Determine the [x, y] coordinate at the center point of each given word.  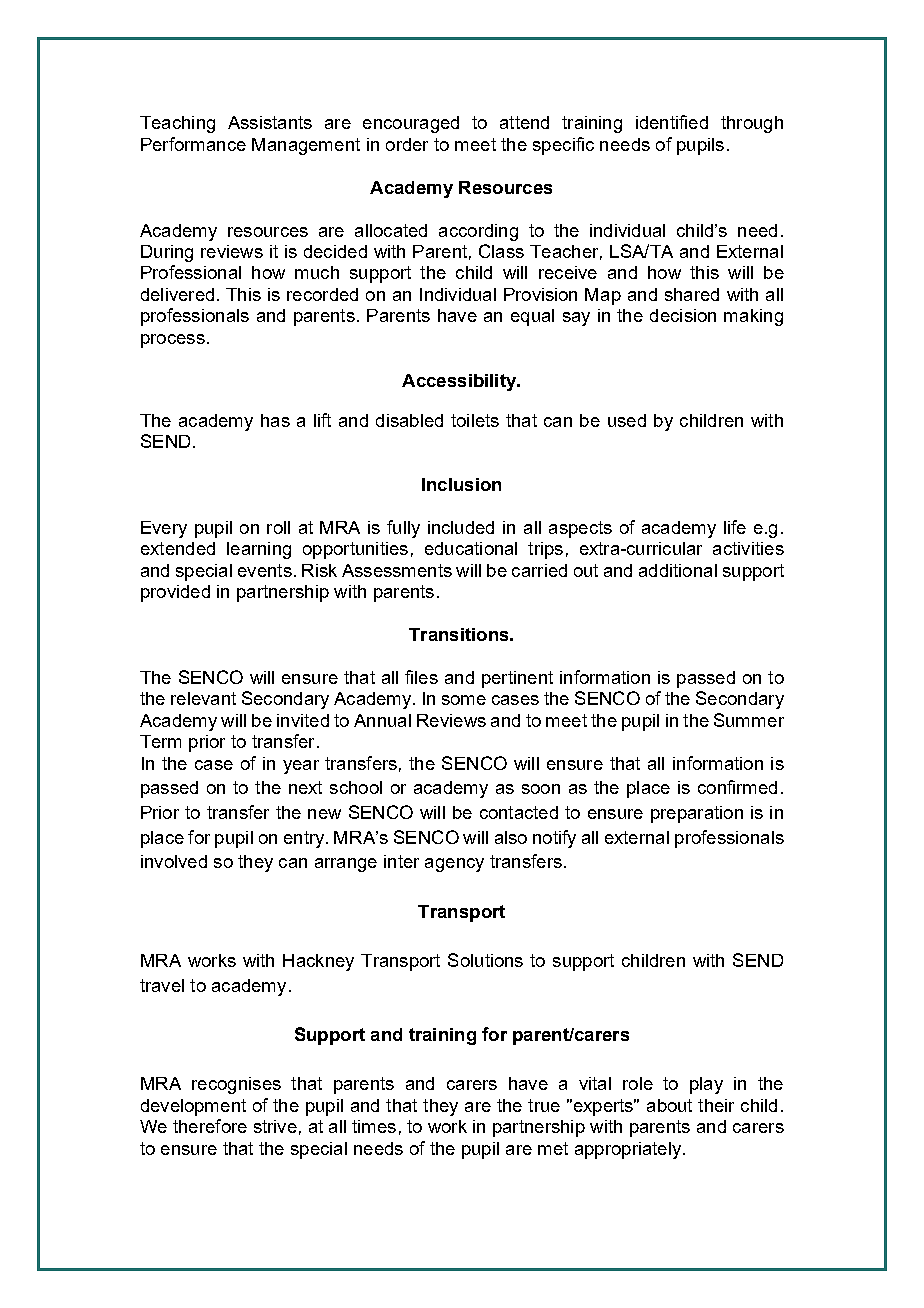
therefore [210, 1126]
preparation [697, 814]
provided [175, 593]
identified [672, 122]
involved [174, 861]
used [627, 420]
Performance [193, 144]
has [275, 420]
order [407, 144]
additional [678, 570]
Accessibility [460, 382]
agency [454, 865]
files [421, 677]
